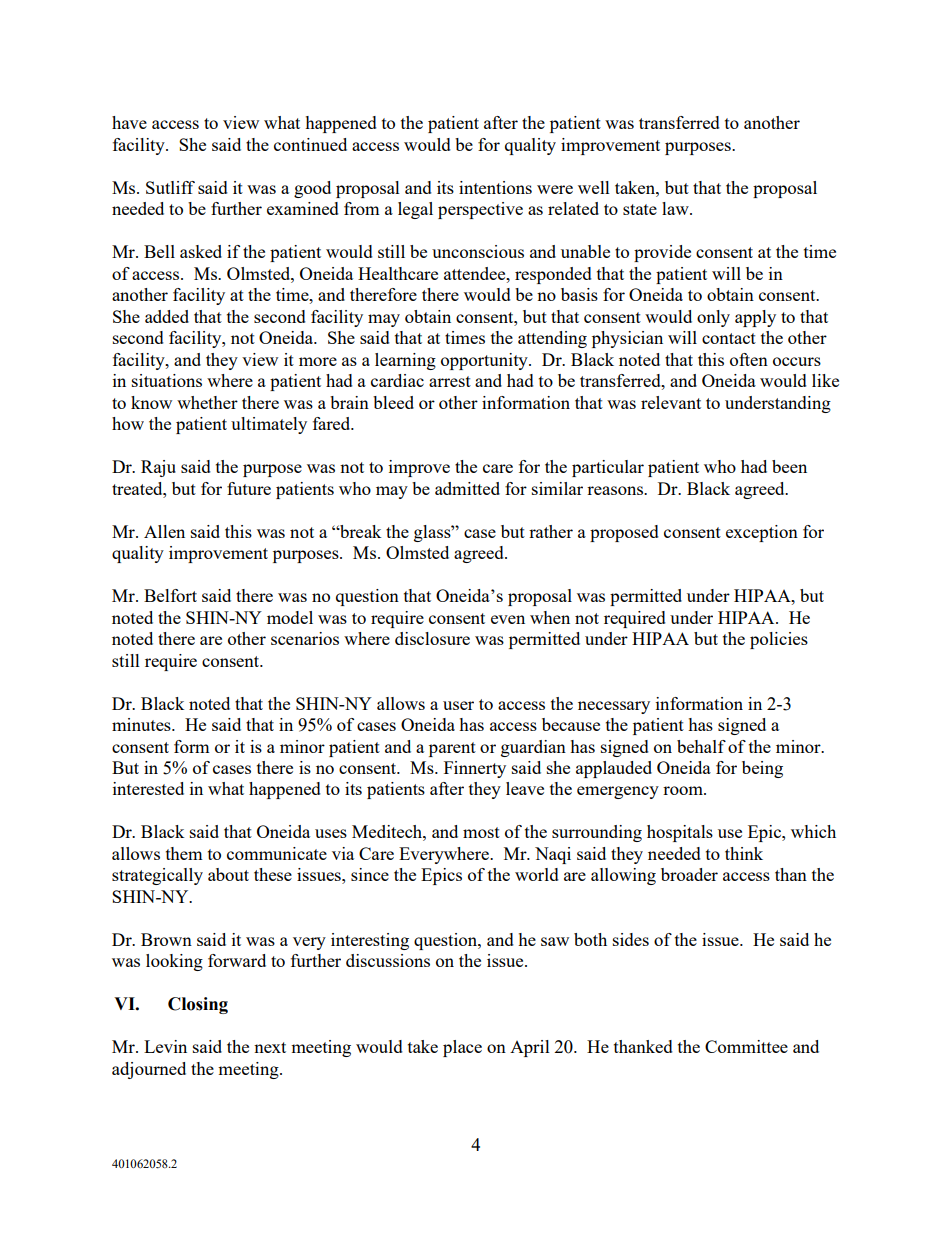 This document has height=1233, width=952. I want to click on have, so click(129, 122).
